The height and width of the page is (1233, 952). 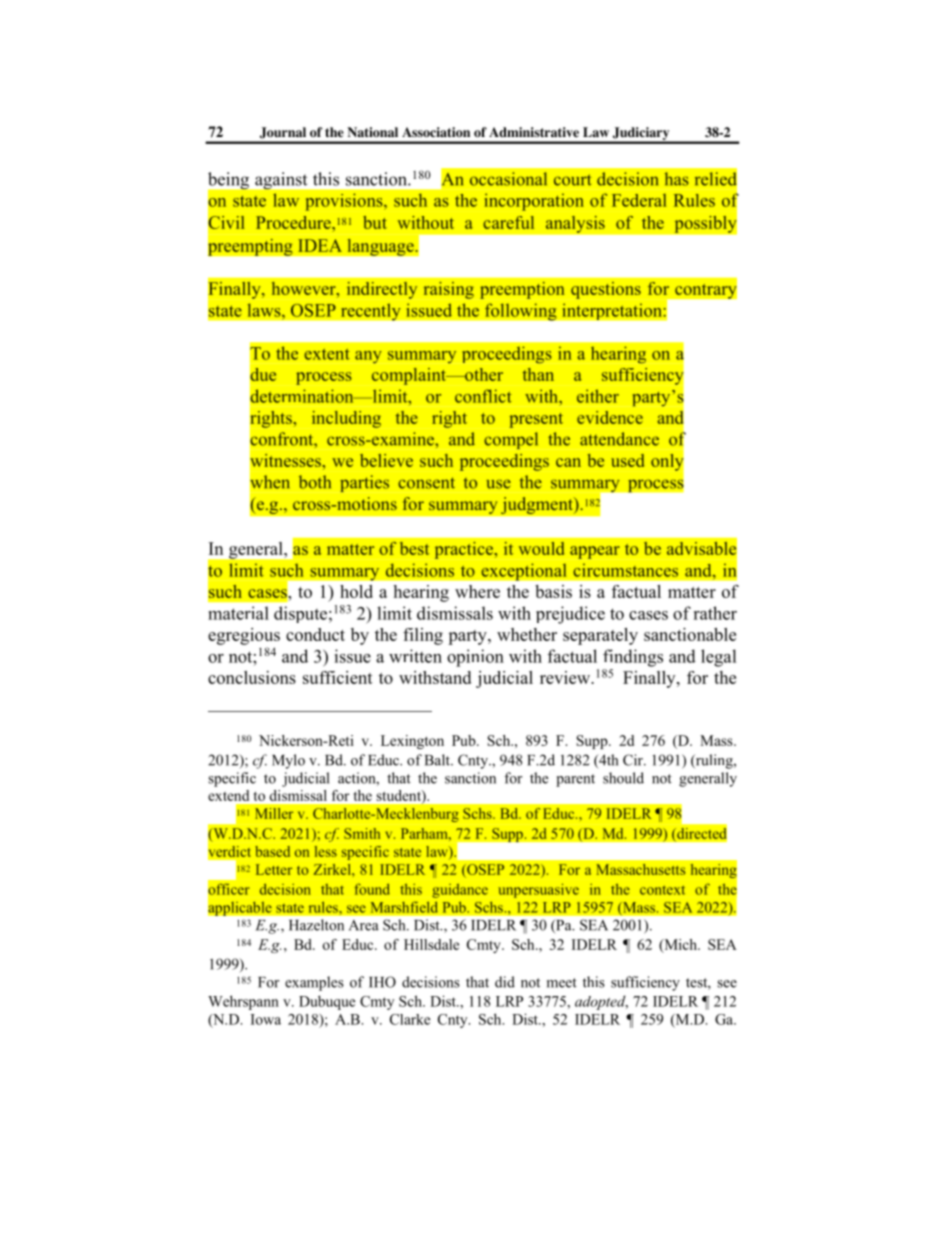 I want to click on did, so click(x=505, y=982).
